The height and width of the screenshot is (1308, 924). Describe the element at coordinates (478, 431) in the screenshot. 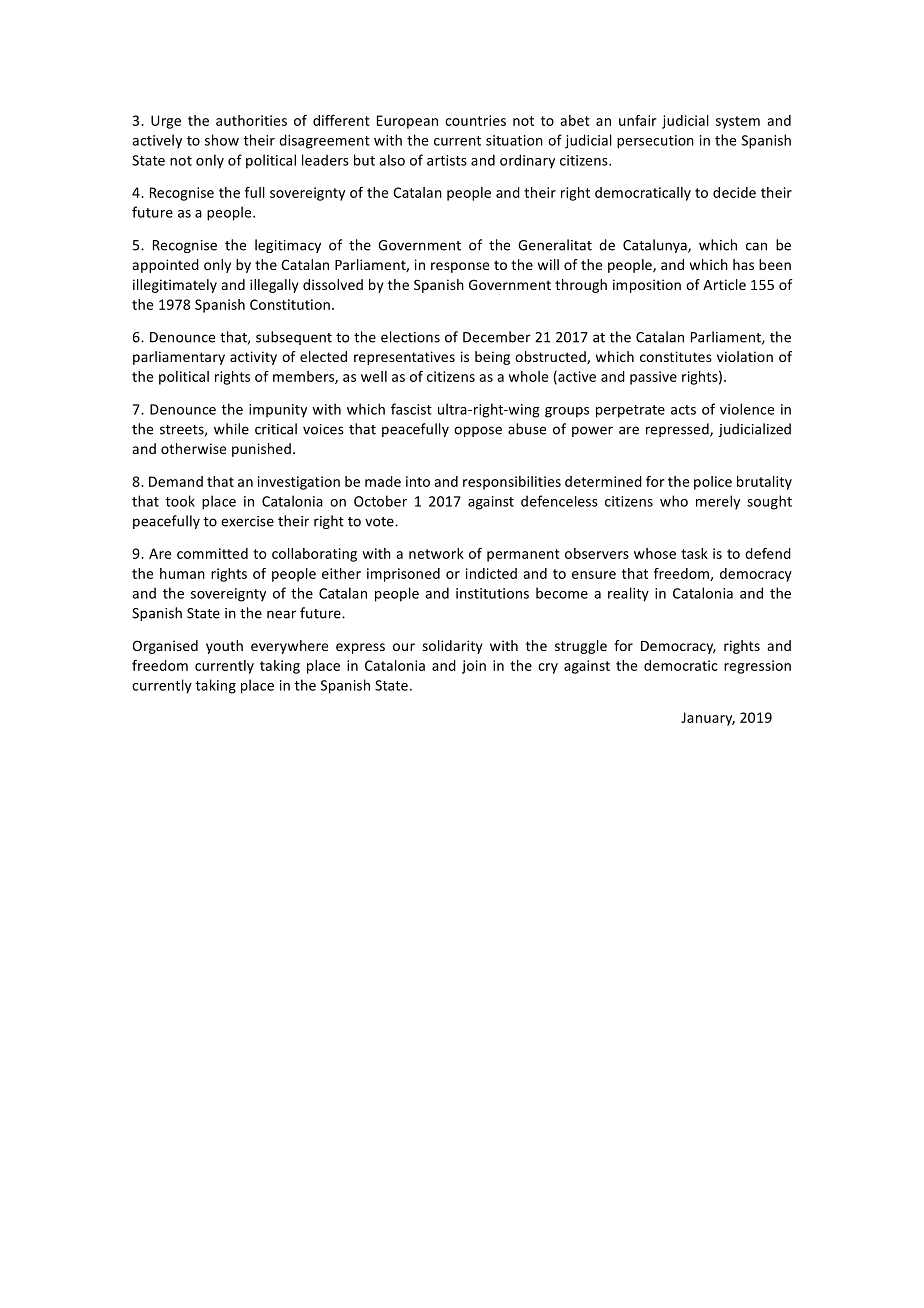

I see `oppose` at that location.
